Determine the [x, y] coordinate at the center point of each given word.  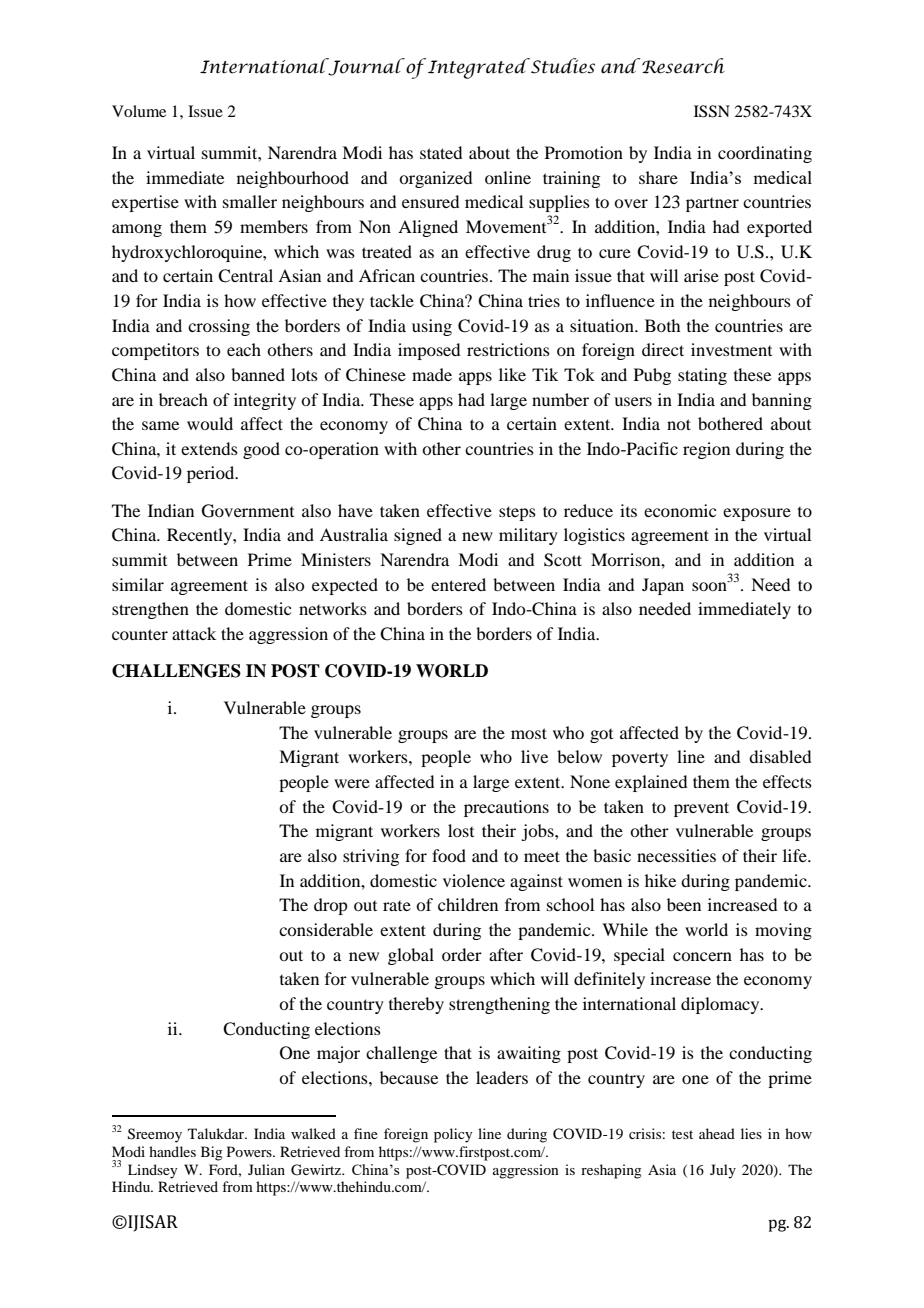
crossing [219, 327]
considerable [326, 929]
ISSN [712, 111]
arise [701, 275]
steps [517, 513]
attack [194, 633]
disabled [780, 756]
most [529, 733]
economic [680, 510]
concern [702, 956]
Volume [139, 111]
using [432, 327]
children [468, 904]
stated [441, 152]
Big [212, 1153]
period [212, 474]
